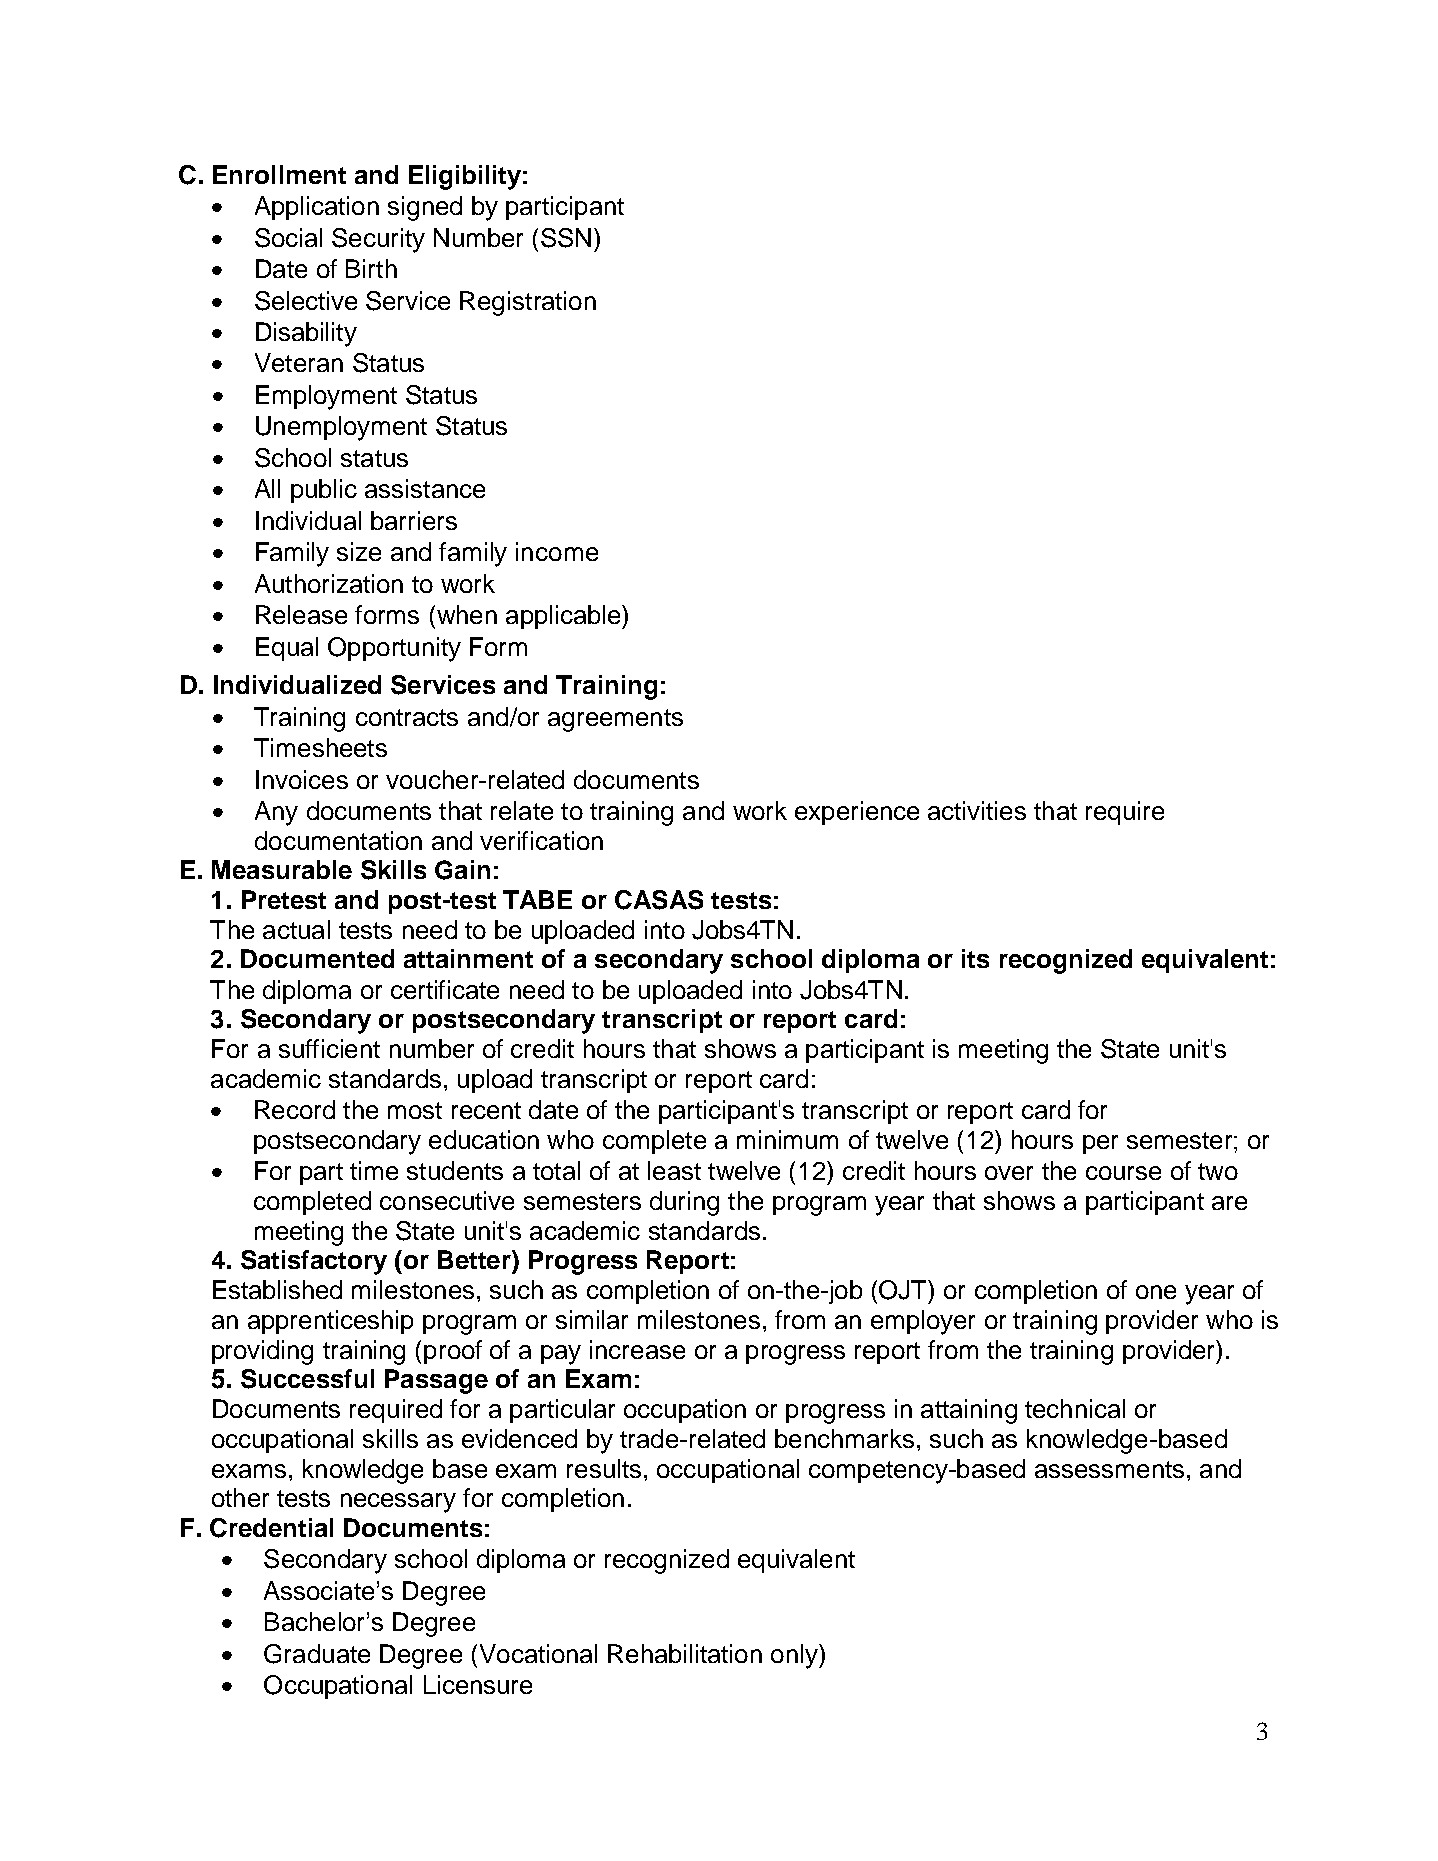  Describe the element at coordinates (302, 779) in the page. I see `Invoices` at that location.
